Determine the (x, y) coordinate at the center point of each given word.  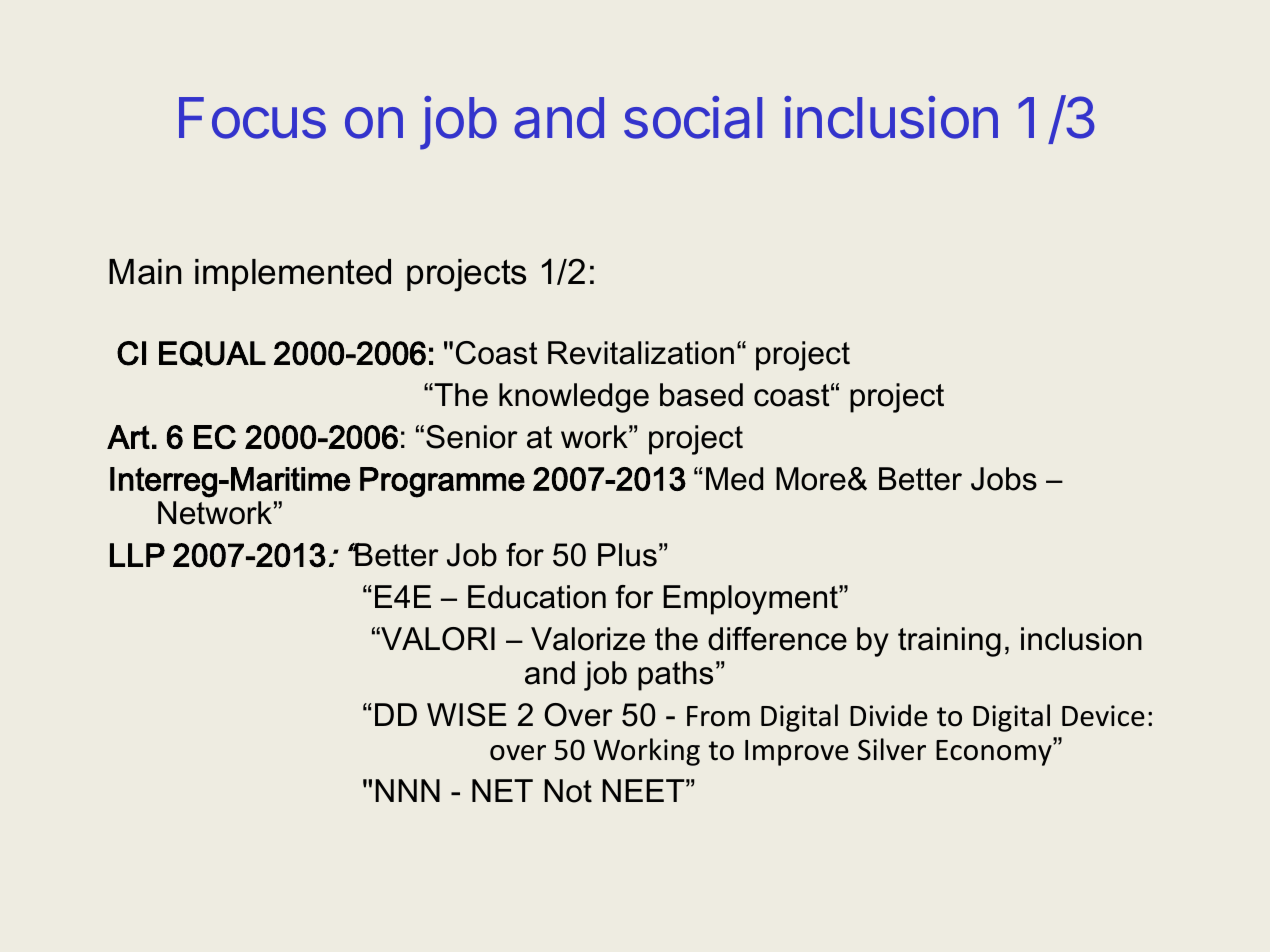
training (949, 642)
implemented (293, 275)
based (701, 395)
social (693, 117)
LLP (137, 555)
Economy (995, 752)
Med (734, 479)
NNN (407, 790)
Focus (252, 118)
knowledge (574, 398)
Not (568, 791)
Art (128, 437)
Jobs (1004, 479)
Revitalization (641, 353)
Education (537, 597)
